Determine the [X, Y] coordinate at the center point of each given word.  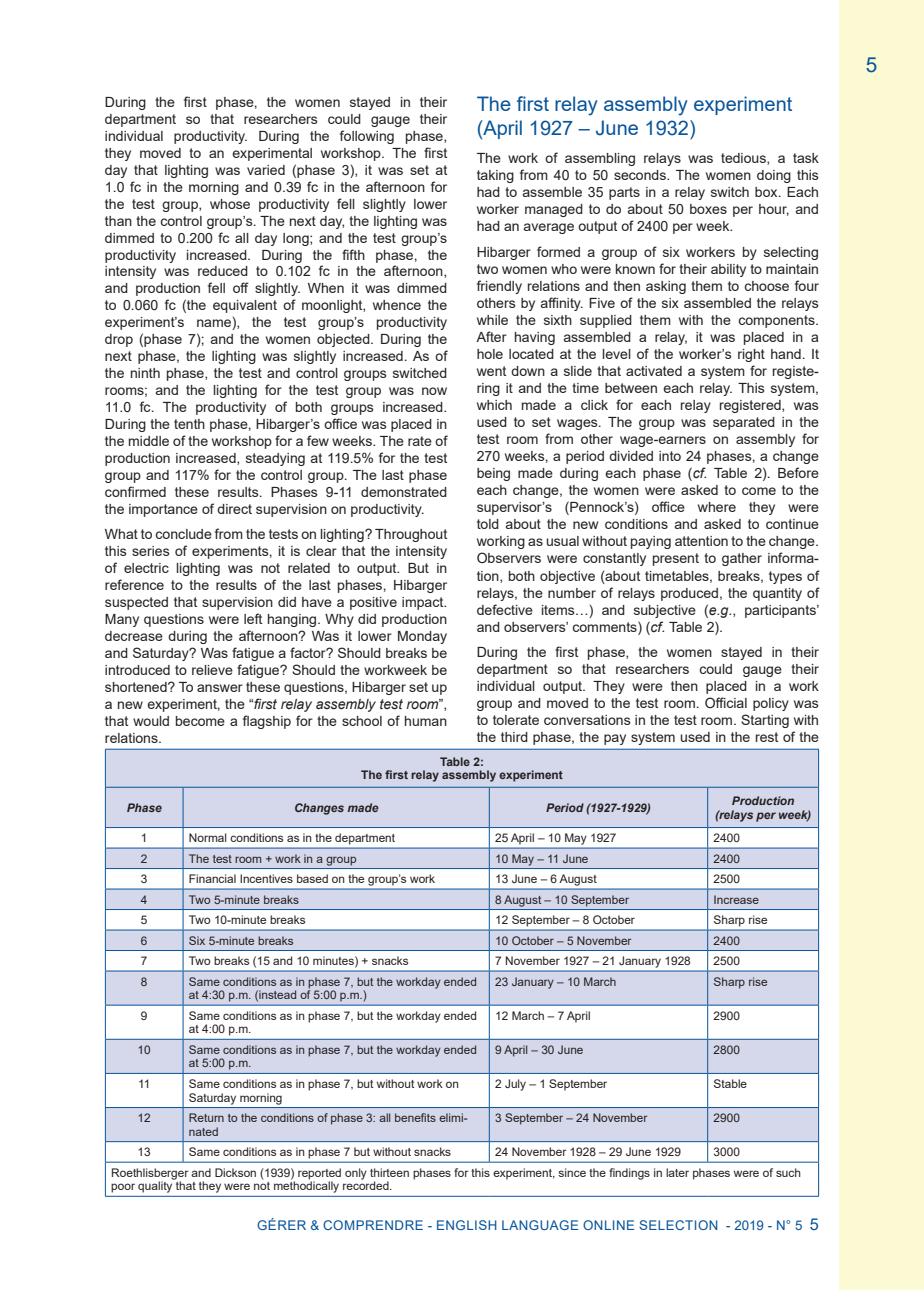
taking [495, 176]
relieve [212, 670]
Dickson [235, 1172]
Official [726, 702]
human [426, 721]
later [677, 1172]
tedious [744, 159]
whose [230, 204]
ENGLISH [467, 1225]
